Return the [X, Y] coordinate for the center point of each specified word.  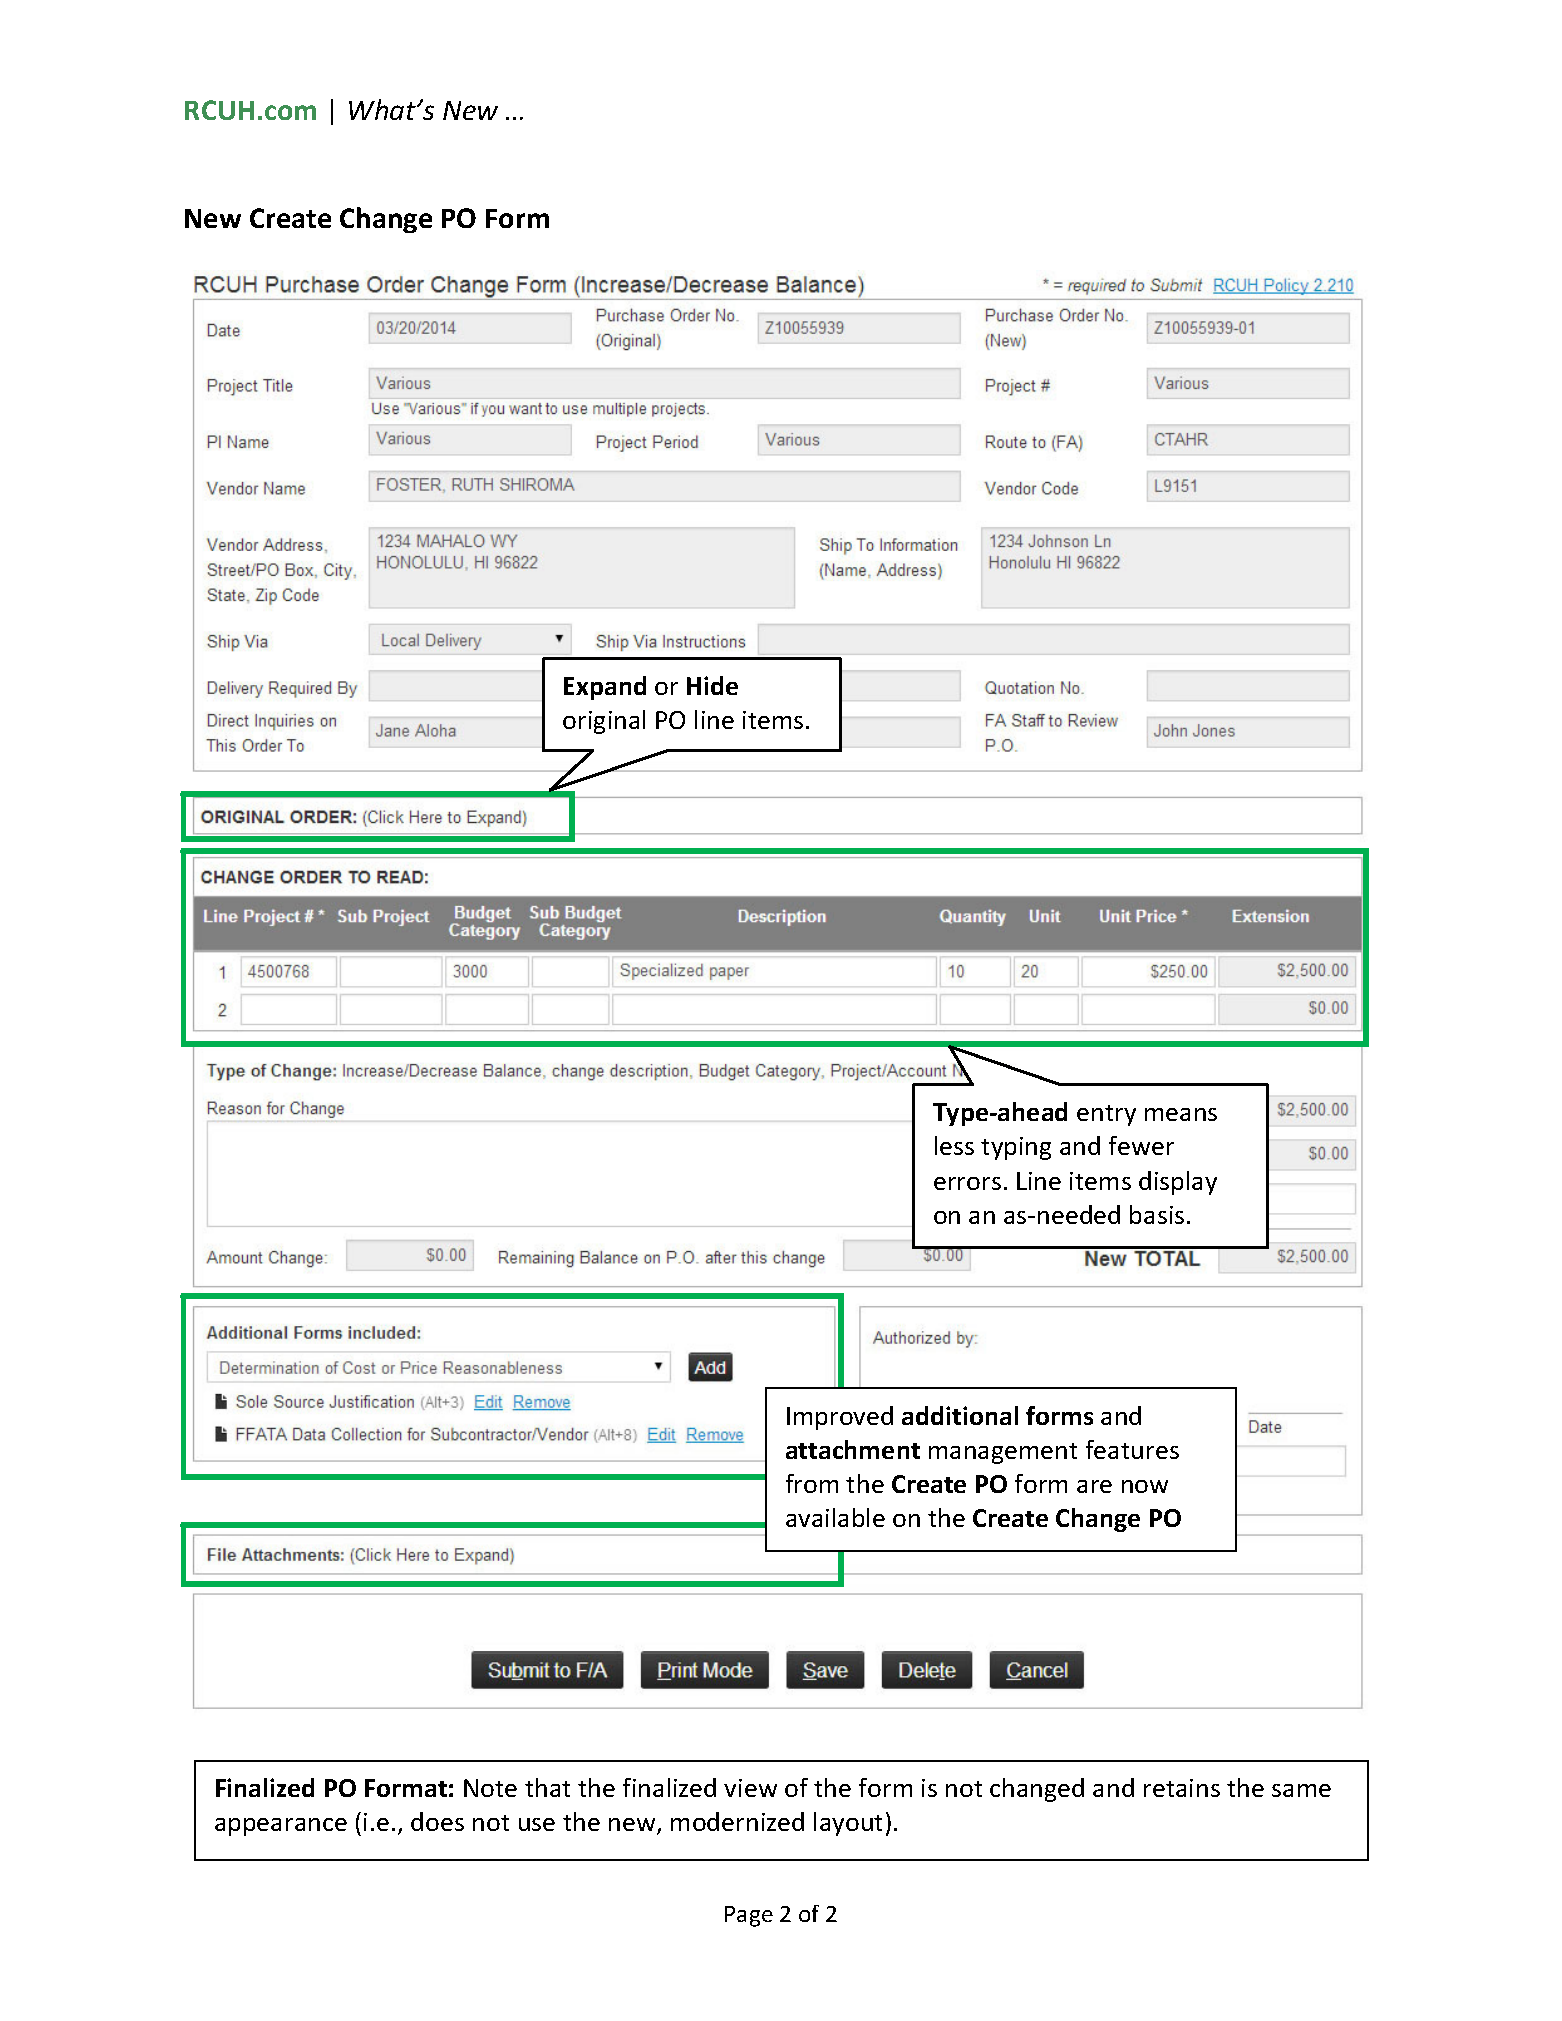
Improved [840, 1418]
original [604, 722]
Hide [712, 685]
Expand [605, 688]
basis [1157, 1214]
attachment [853, 1449]
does [437, 1821]
